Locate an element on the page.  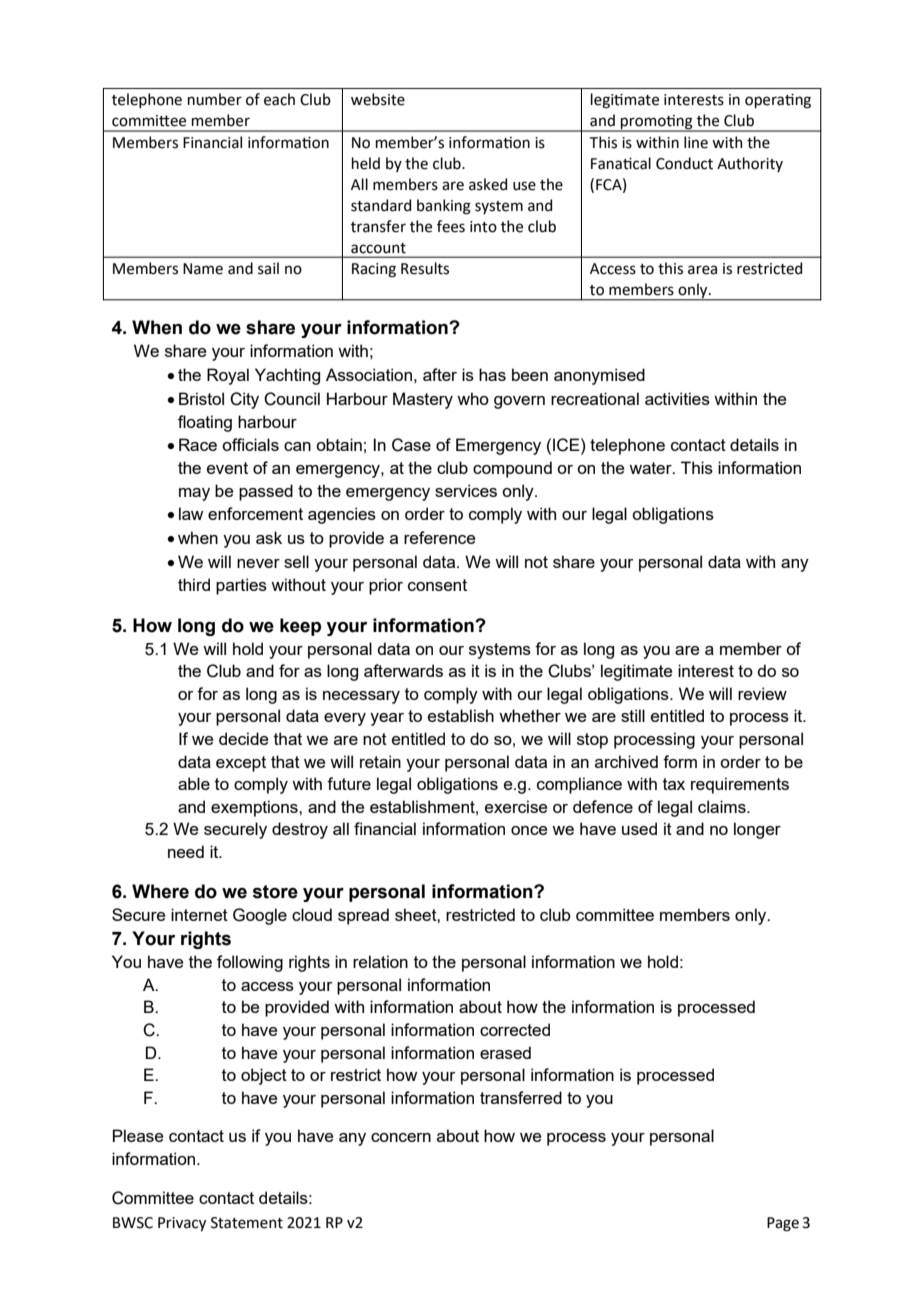
need is located at coordinates (186, 851).
